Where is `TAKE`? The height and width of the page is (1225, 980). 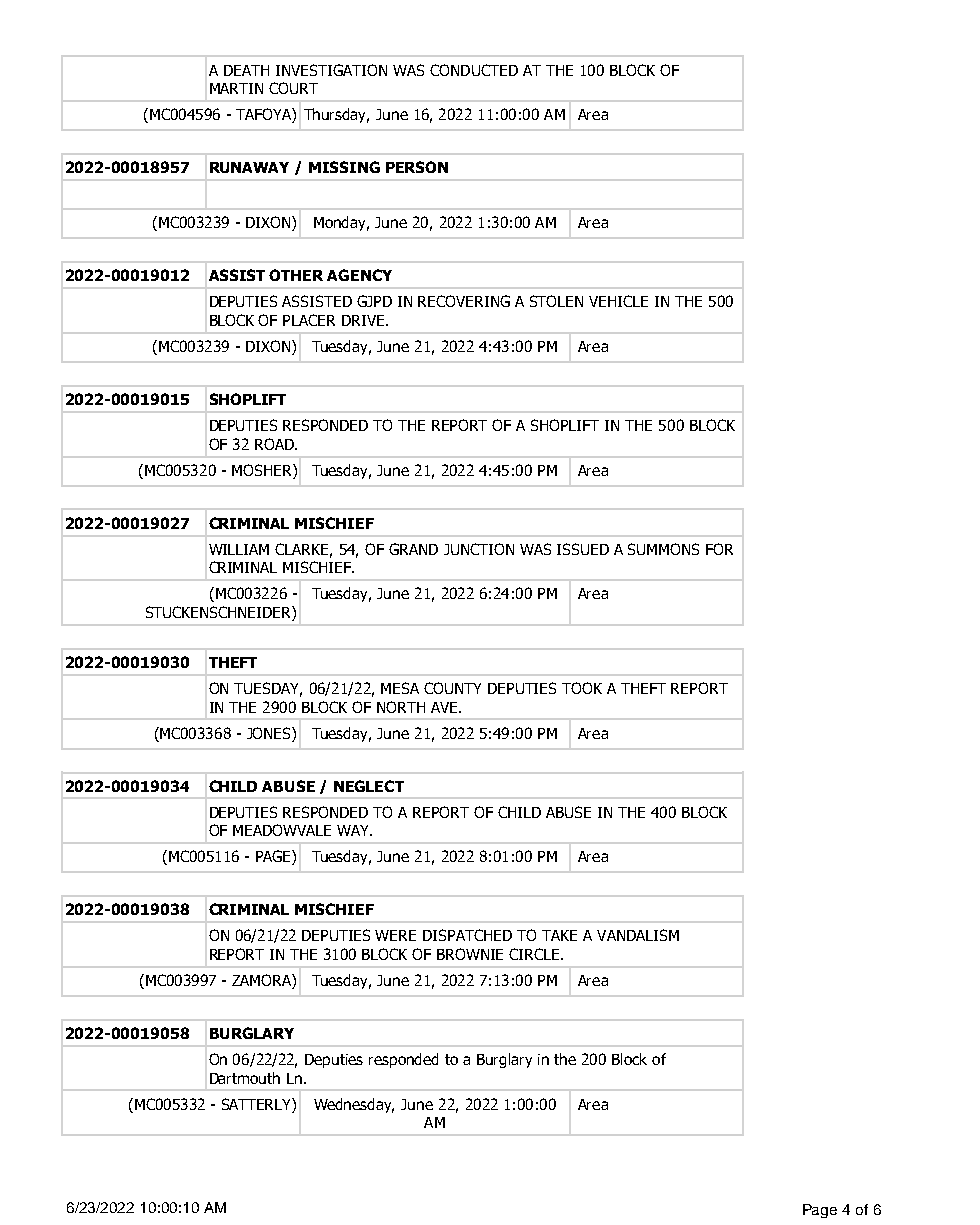 TAKE is located at coordinates (559, 935).
